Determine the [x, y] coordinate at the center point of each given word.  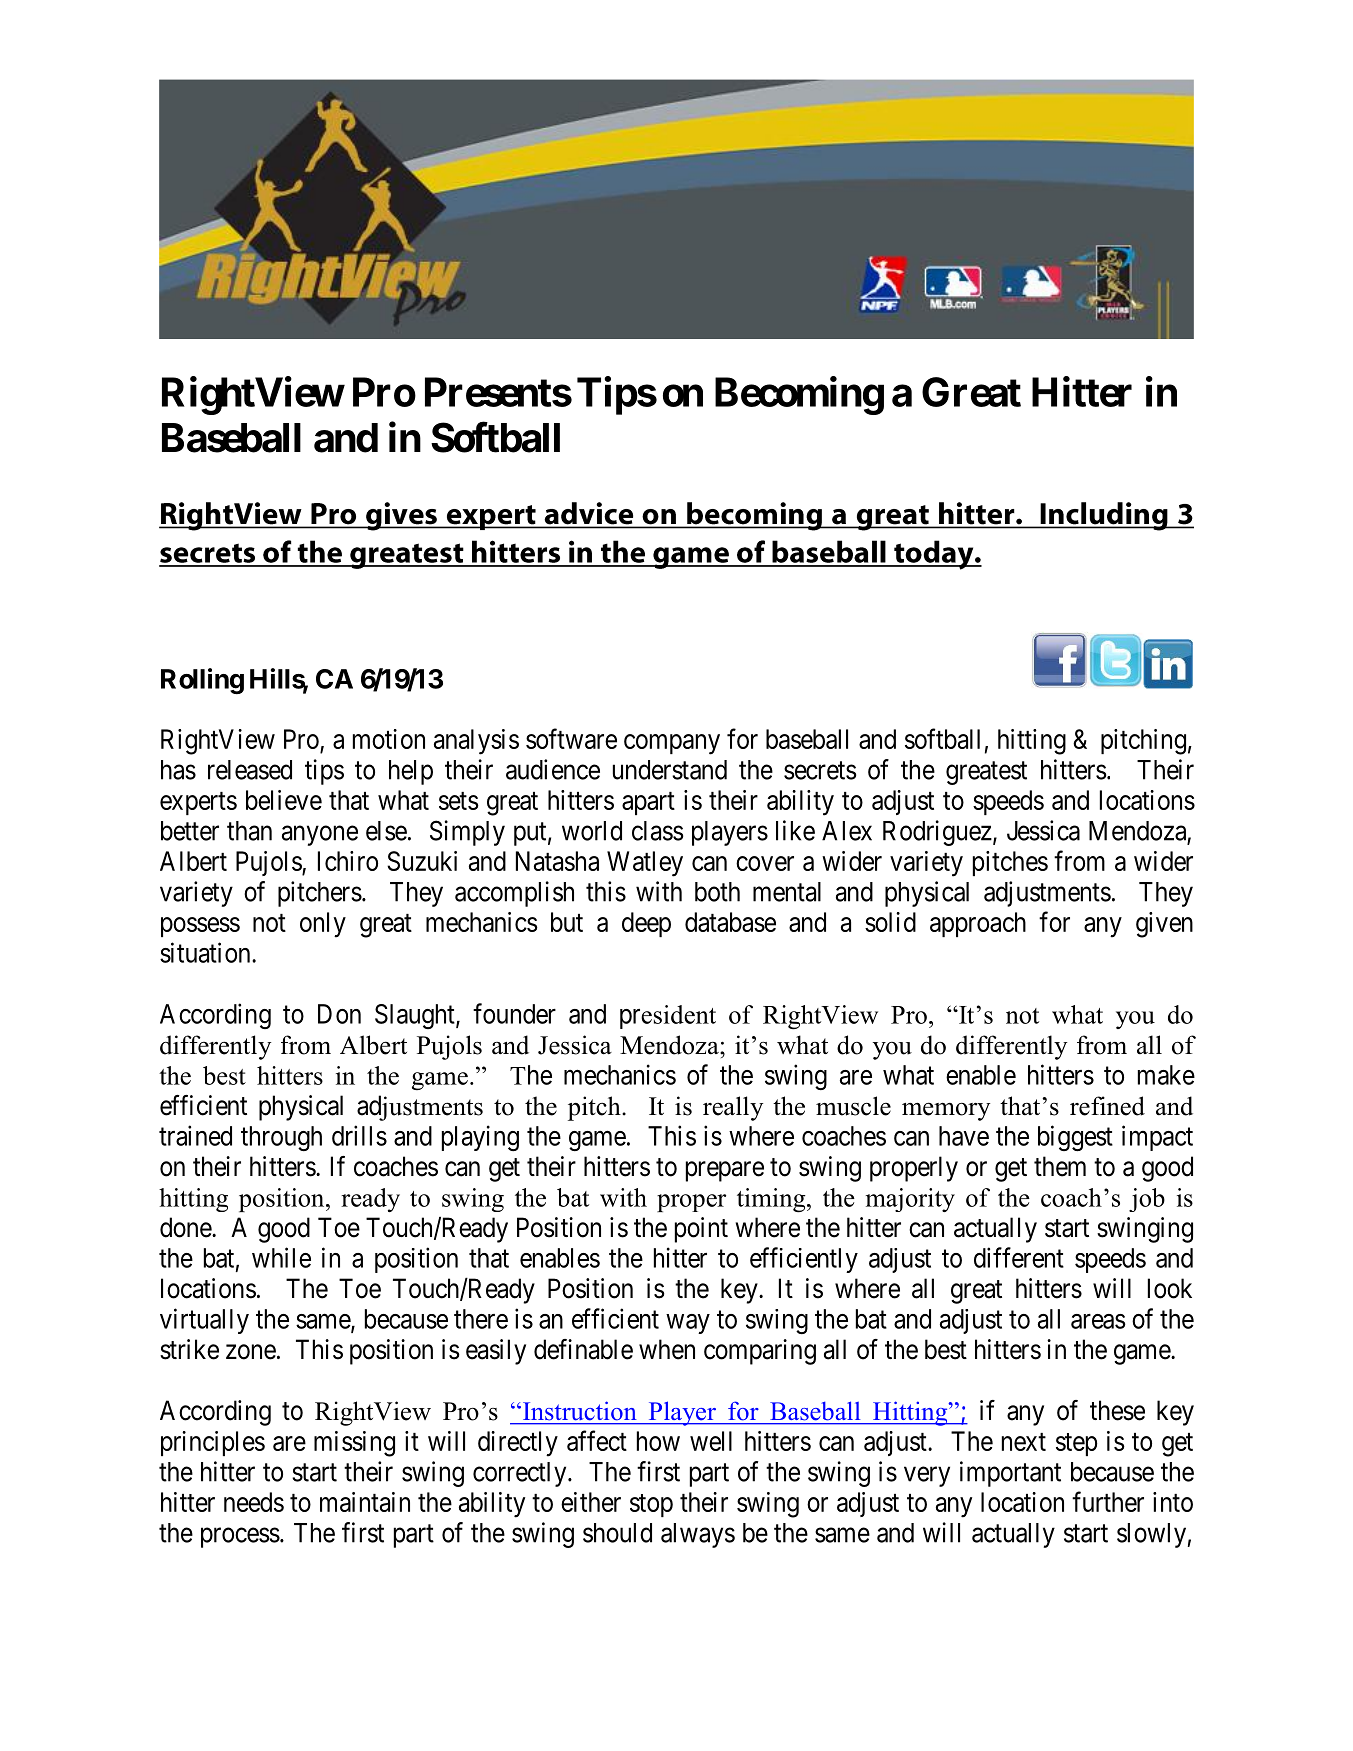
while [281, 1257]
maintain [365, 1502]
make [1166, 1075]
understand [670, 770]
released [250, 770]
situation [206, 952]
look [1170, 1288]
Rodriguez [937, 833]
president [668, 1017]
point [701, 1230]
